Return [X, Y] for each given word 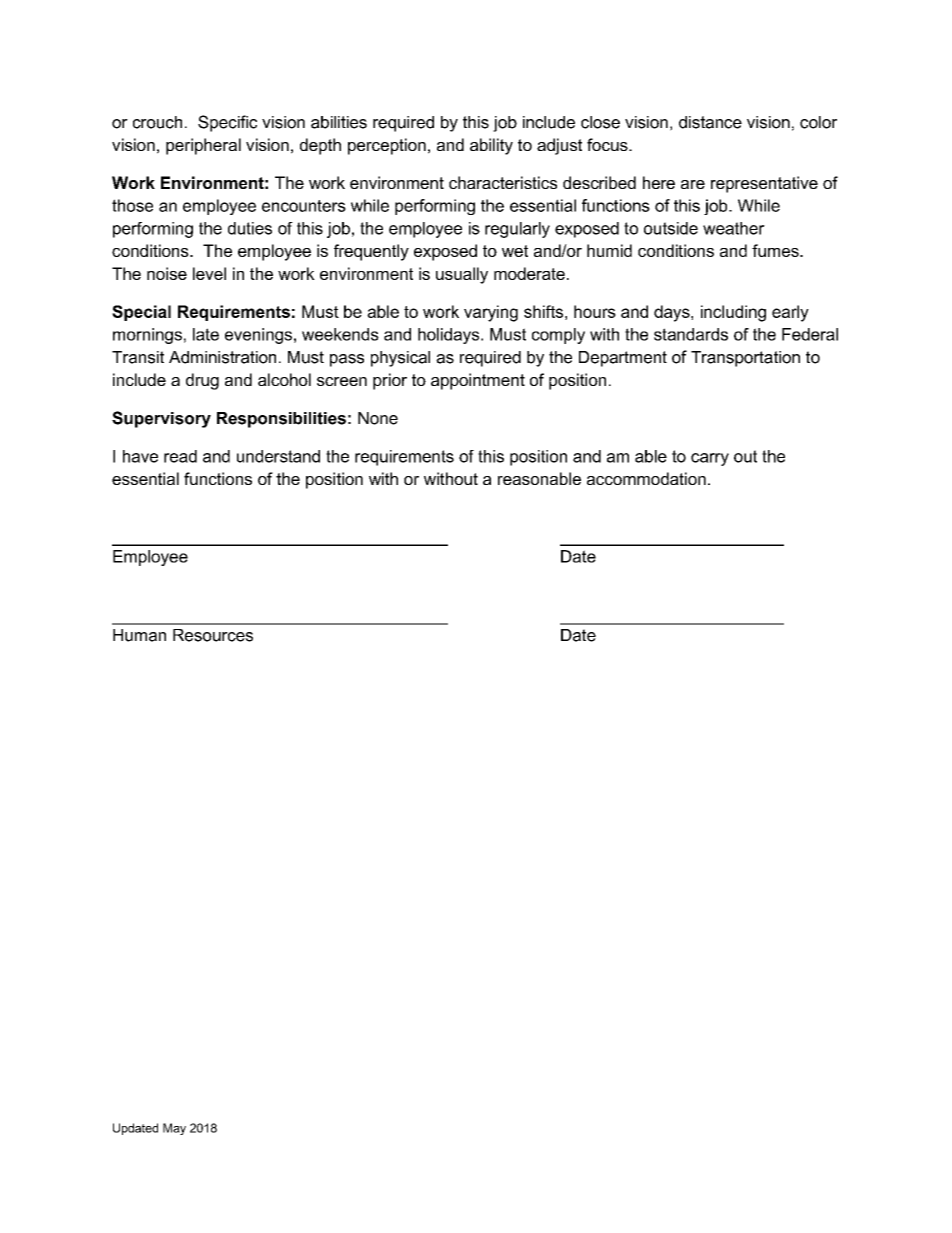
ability [491, 146]
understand [278, 456]
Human [139, 635]
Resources [213, 635]
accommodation [646, 478]
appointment [478, 381]
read [180, 456]
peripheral [203, 146]
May [174, 1129]
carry [710, 459]
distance [710, 122]
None [378, 418]
